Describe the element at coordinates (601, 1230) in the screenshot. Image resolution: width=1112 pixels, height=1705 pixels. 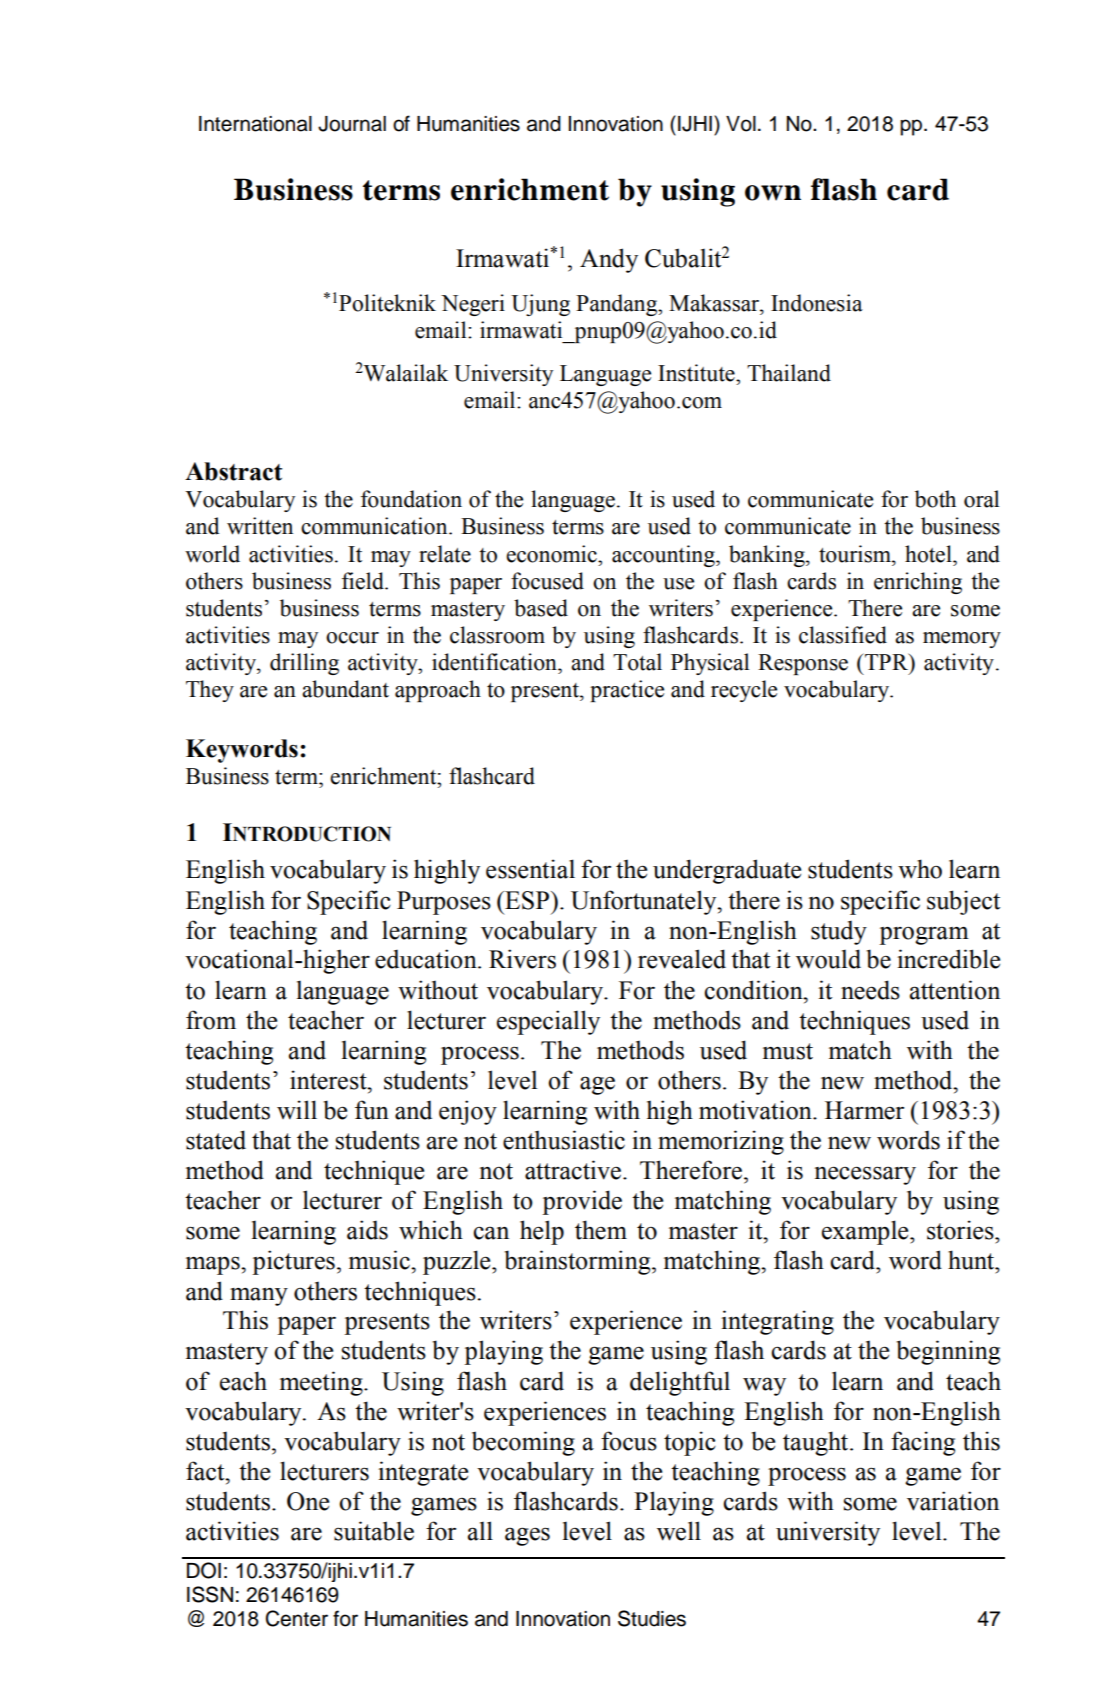
I see `them` at that location.
